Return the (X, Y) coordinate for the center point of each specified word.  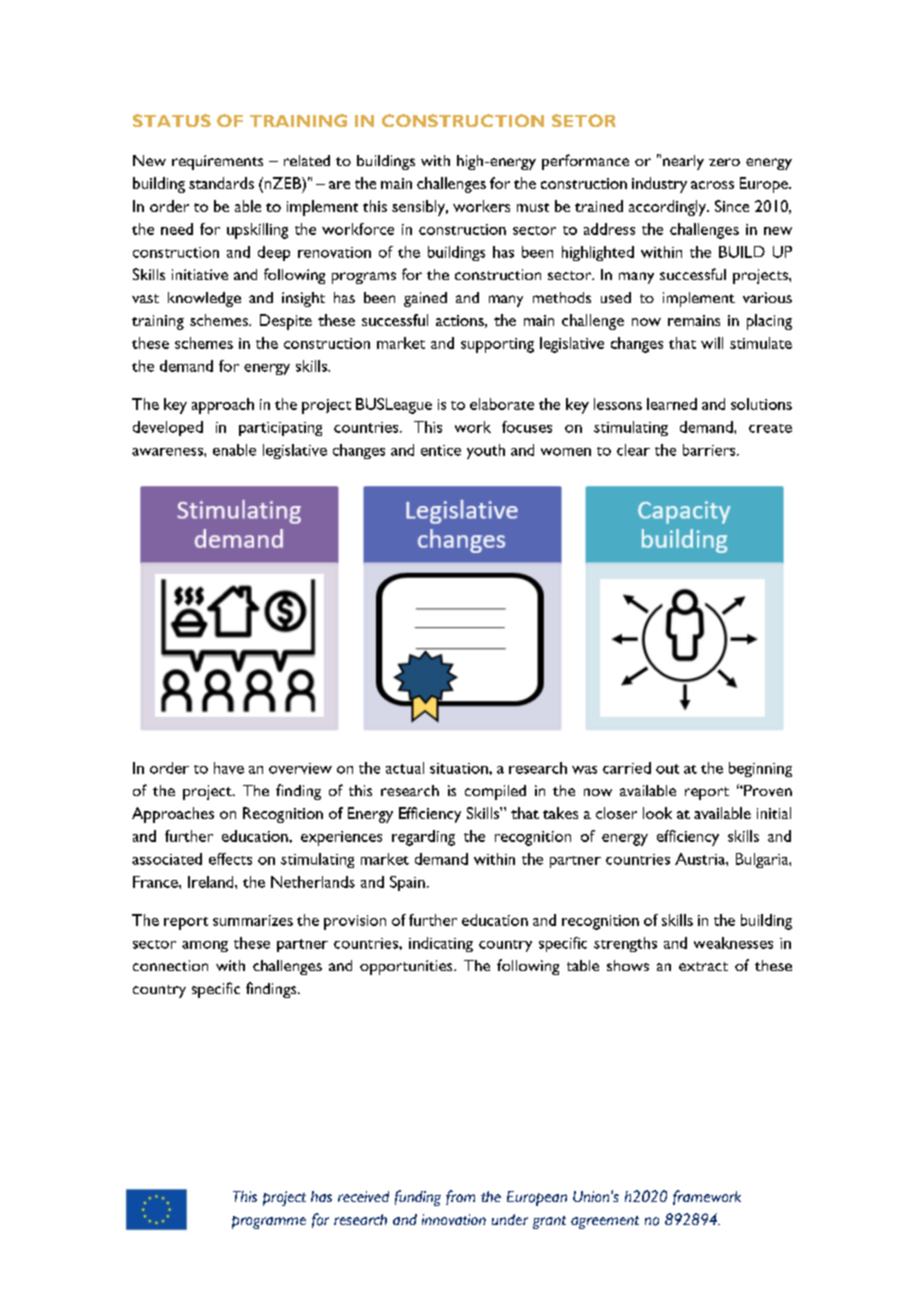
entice (441, 450)
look (657, 813)
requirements (217, 162)
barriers (710, 450)
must (533, 207)
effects (230, 859)
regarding (423, 838)
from (460, 1197)
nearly (683, 162)
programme (269, 1222)
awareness (168, 452)
